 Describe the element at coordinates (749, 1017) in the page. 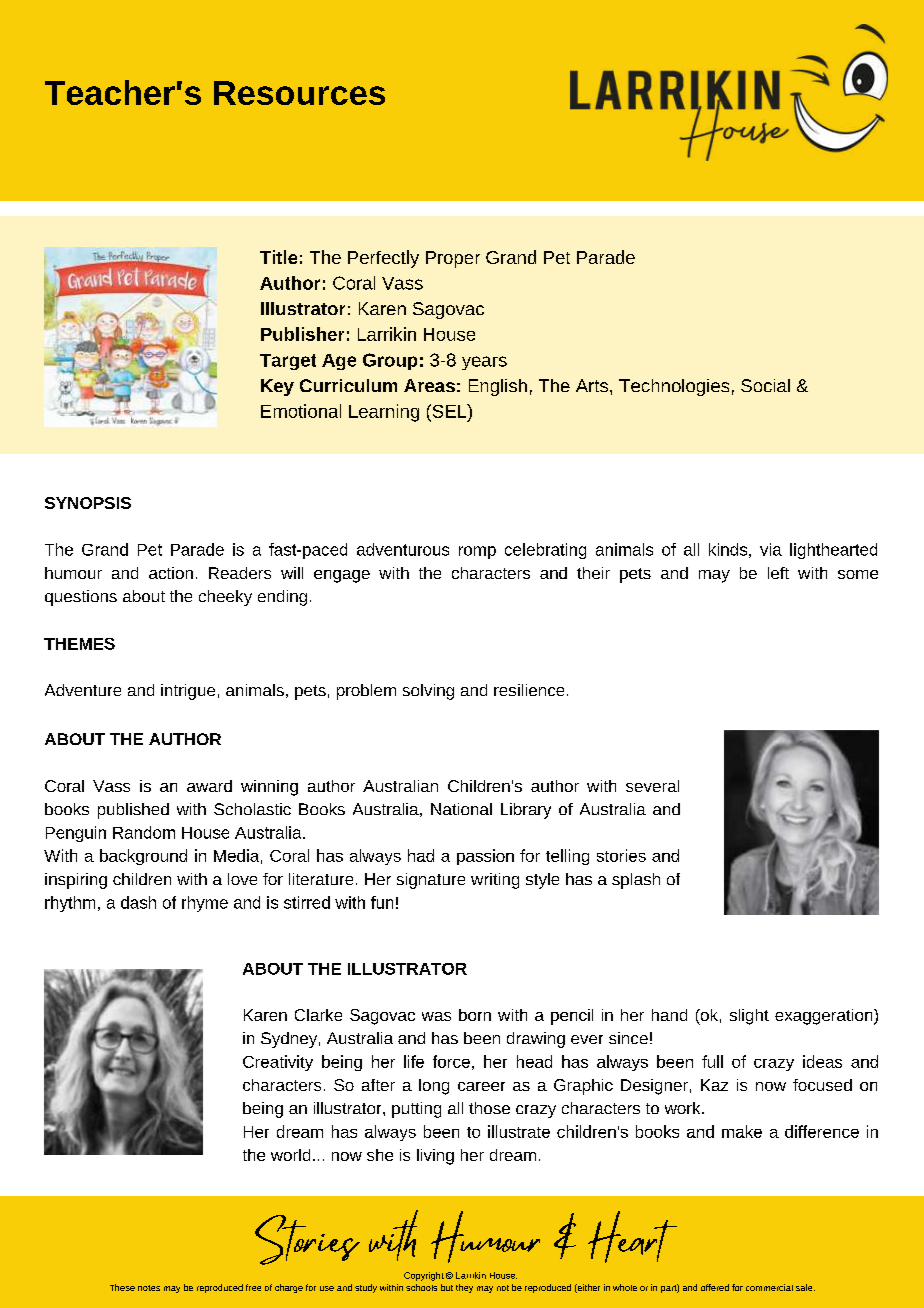

I see `slight` at that location.
